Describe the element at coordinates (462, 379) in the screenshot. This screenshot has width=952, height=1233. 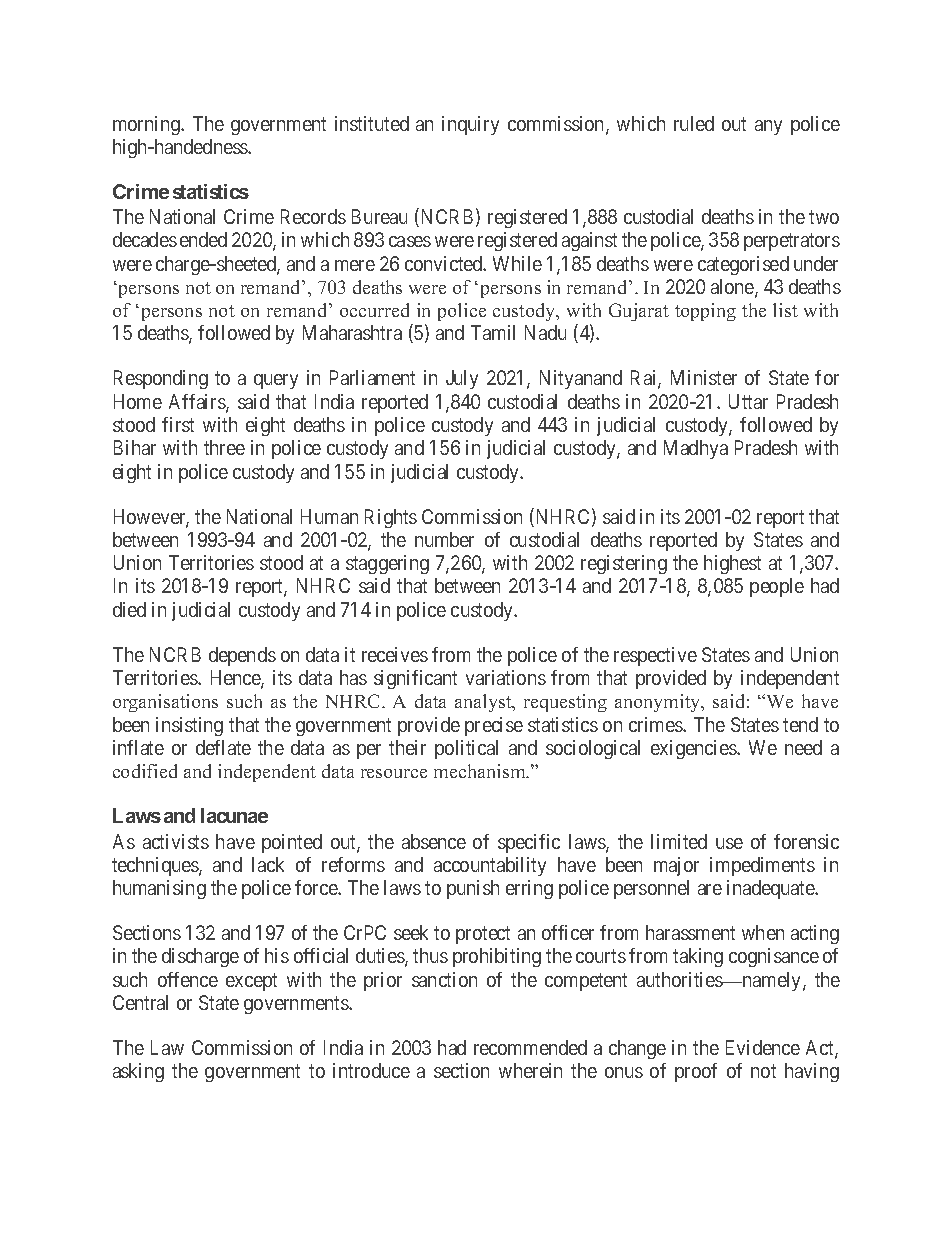
I see `July` at that location.
